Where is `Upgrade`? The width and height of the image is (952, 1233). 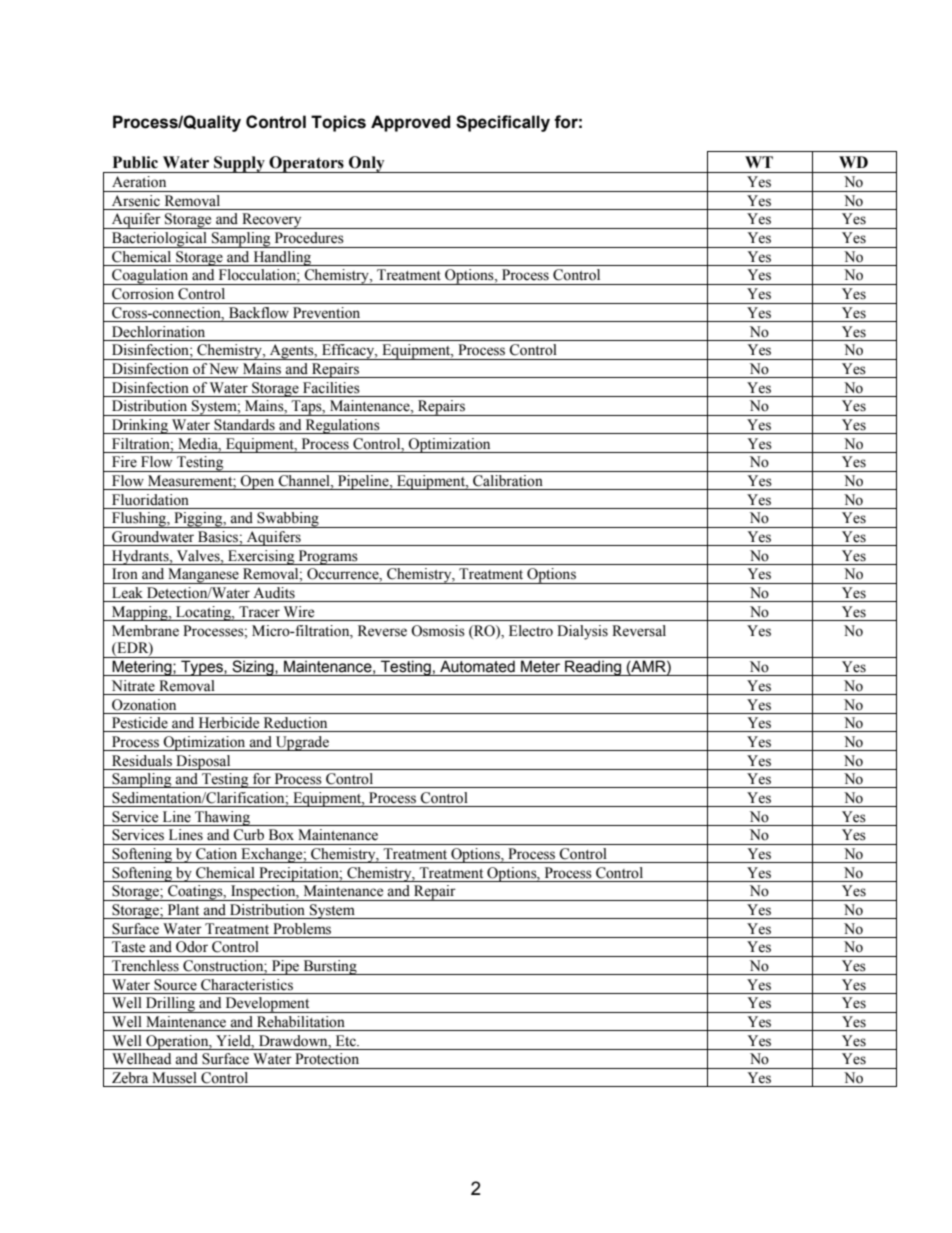
Upgrade is located at coordinates (302, 743).
